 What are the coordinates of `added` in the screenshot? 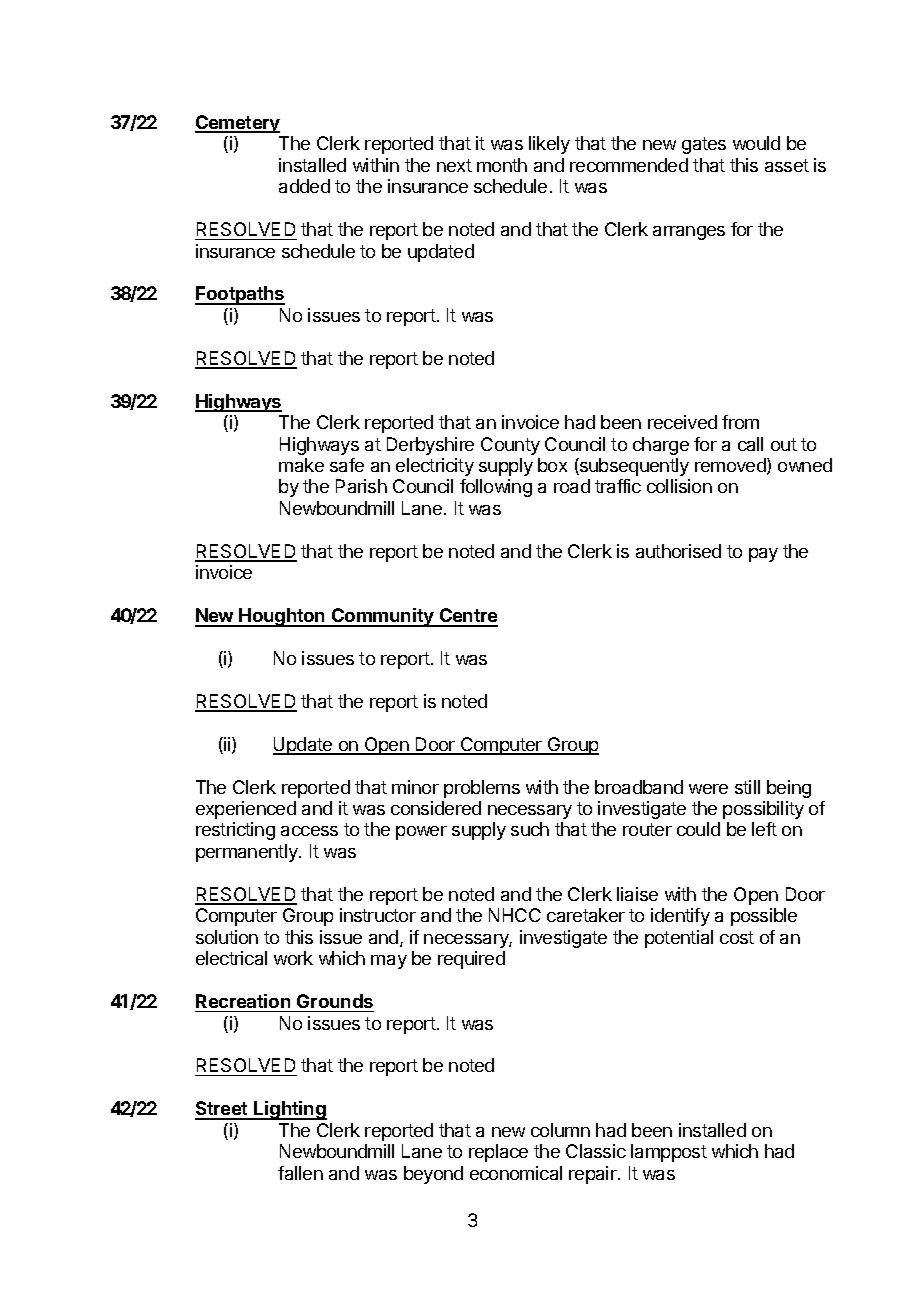 It's located at (304, 186).
